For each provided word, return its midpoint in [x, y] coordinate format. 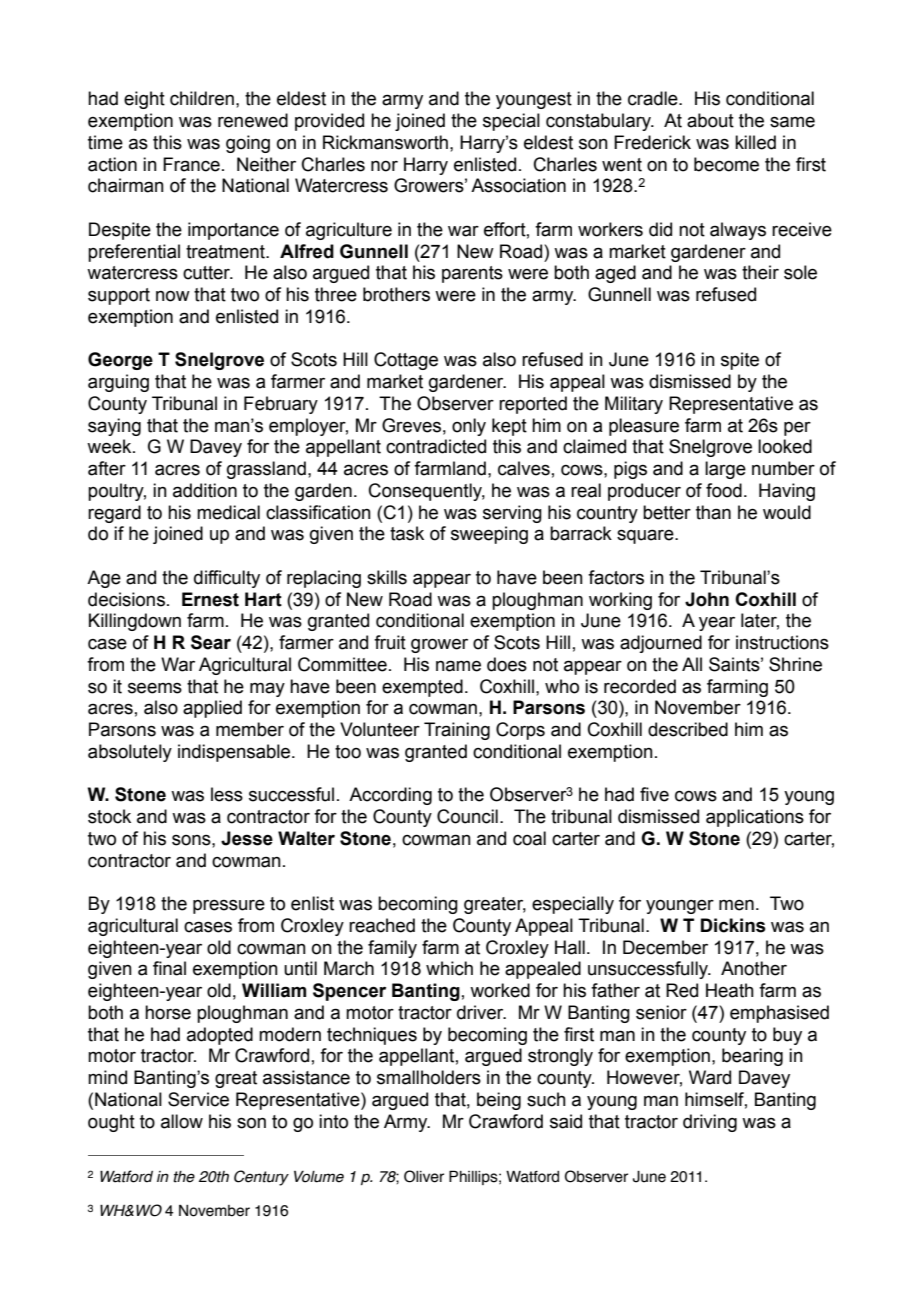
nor [384, 166]
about [710, 120]
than [713, 512]
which [449, 968]
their [760, 272]
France [191, 164]
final [169, 968]
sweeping [489, 535]
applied [212, 709]
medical [228, 512]
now [173, 296]
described [688, 729]
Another [754, 968]
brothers [396, 294]
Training [457, 731]
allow [182, 1121]
